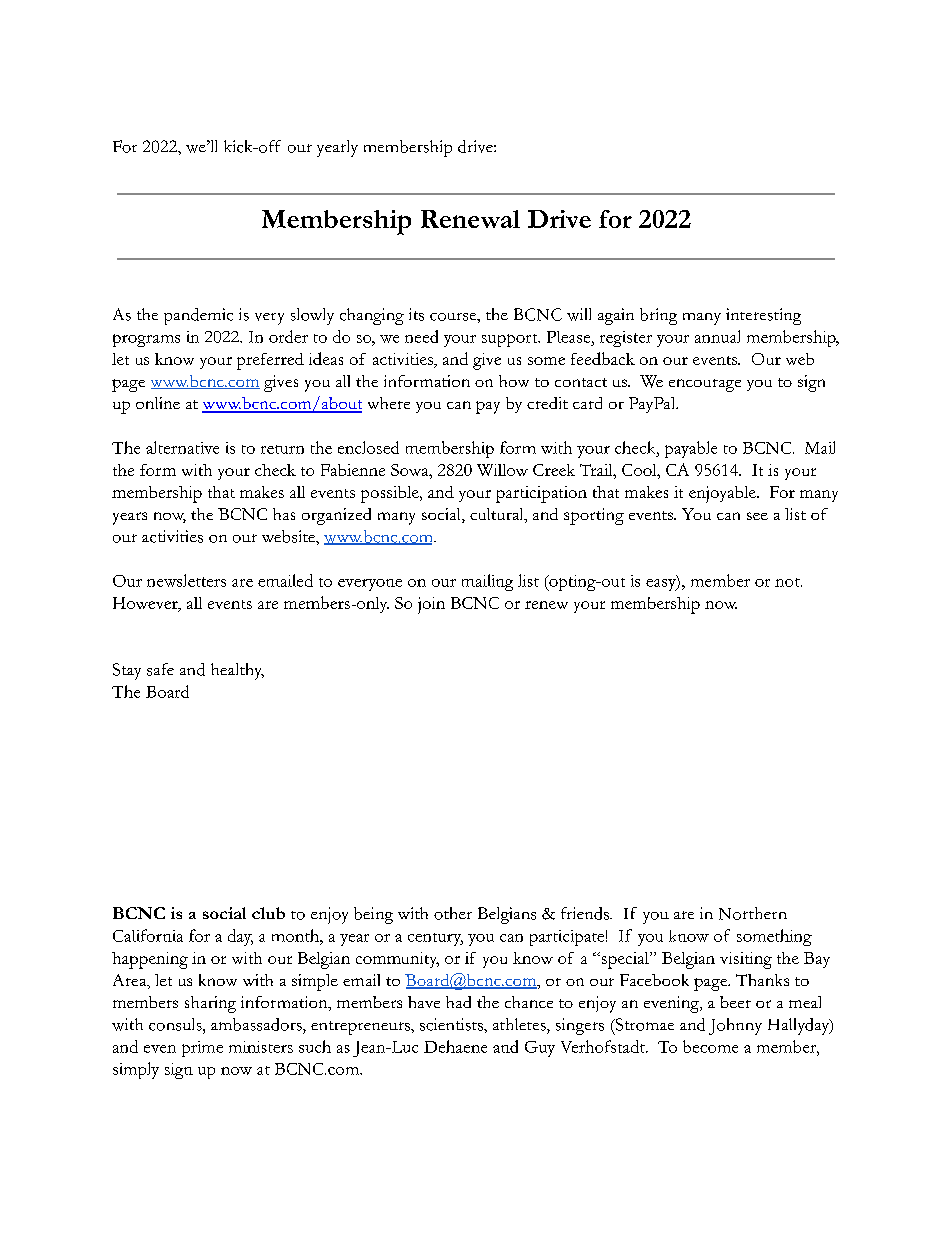 This screenshot has width=952, height=1233. I want to click on healthy, so click(237, 671).
